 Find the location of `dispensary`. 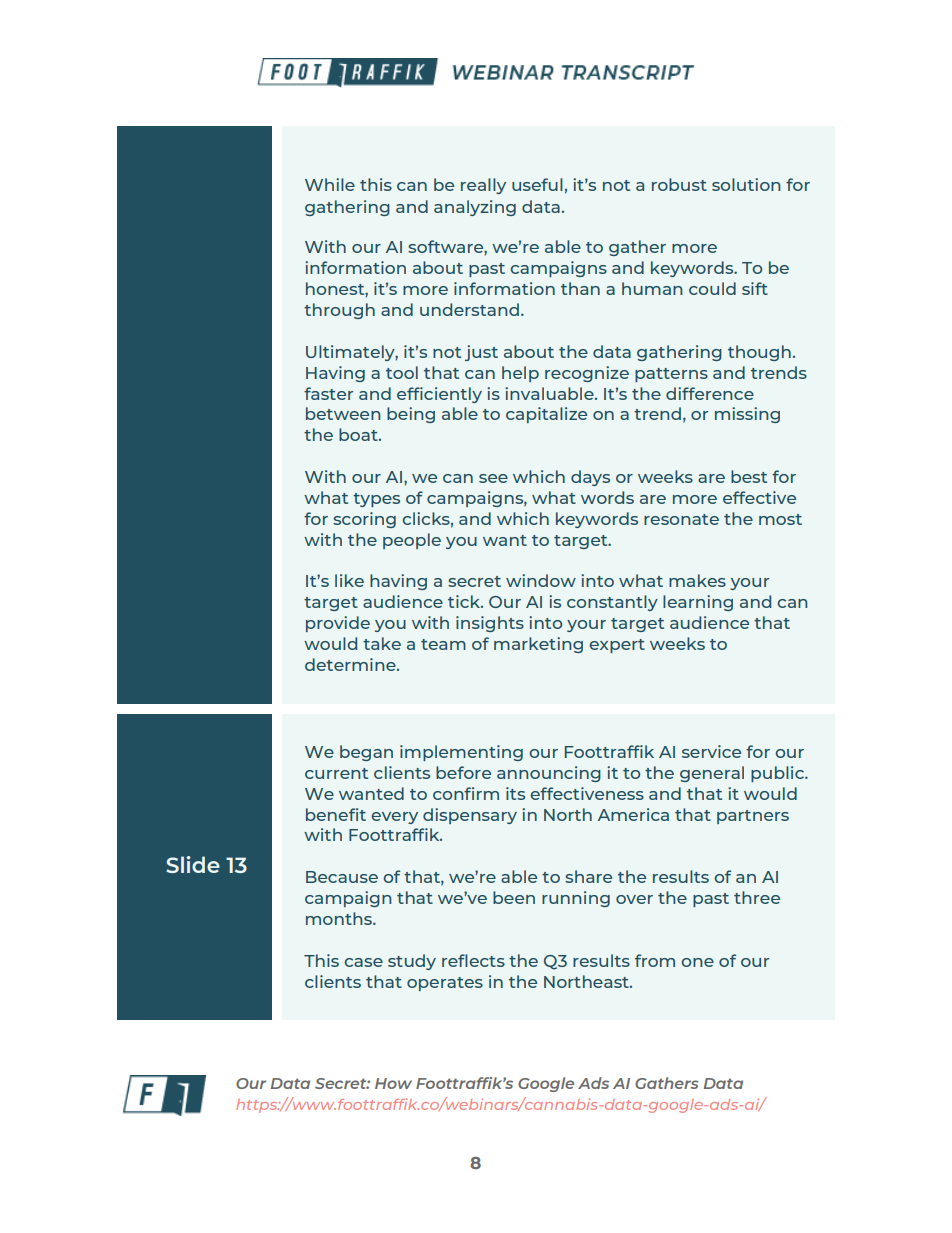

dispensary is located at coordinates (470, 816).
